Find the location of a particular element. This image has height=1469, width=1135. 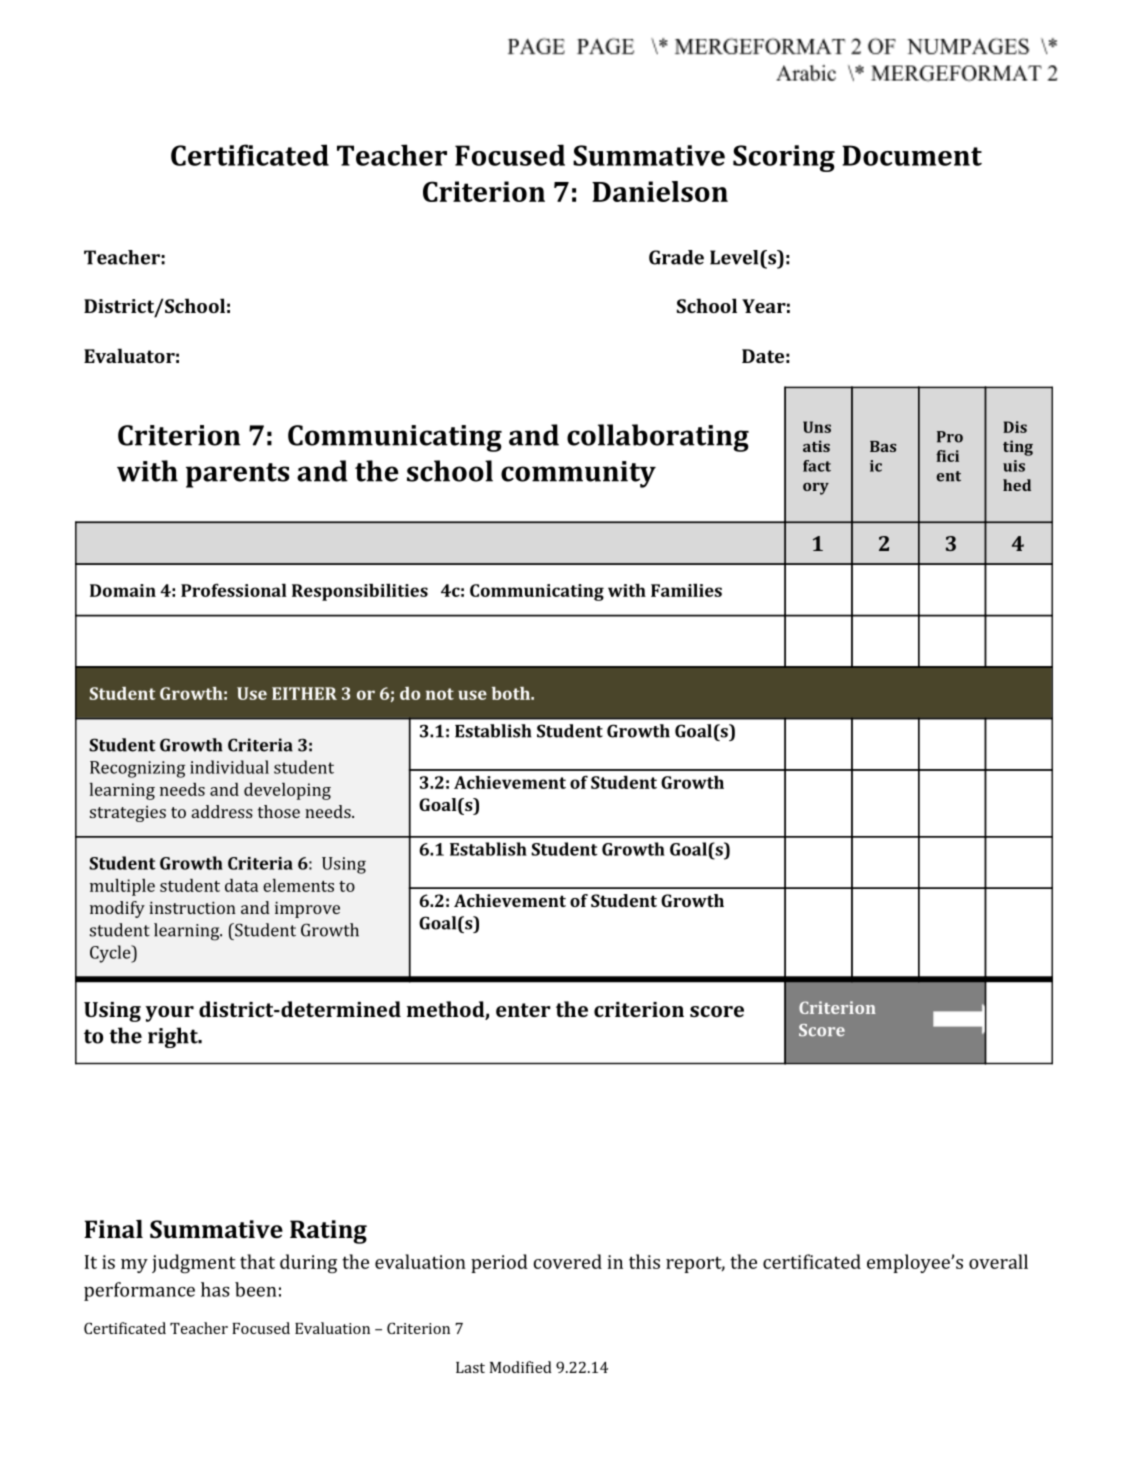

has is located at coordinates (215, 1289).
